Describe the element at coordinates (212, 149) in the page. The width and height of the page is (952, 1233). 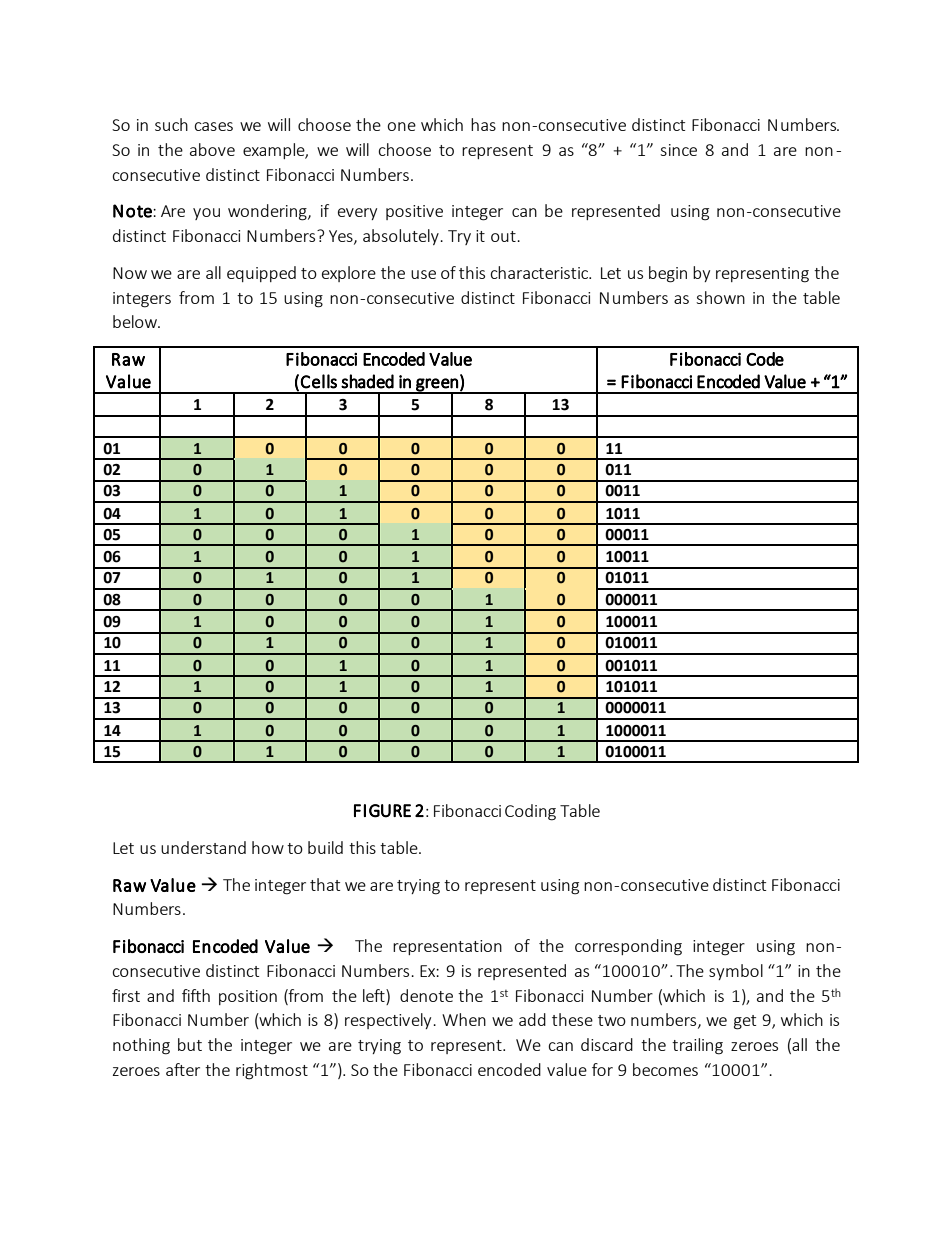
I see `above` at that location.
